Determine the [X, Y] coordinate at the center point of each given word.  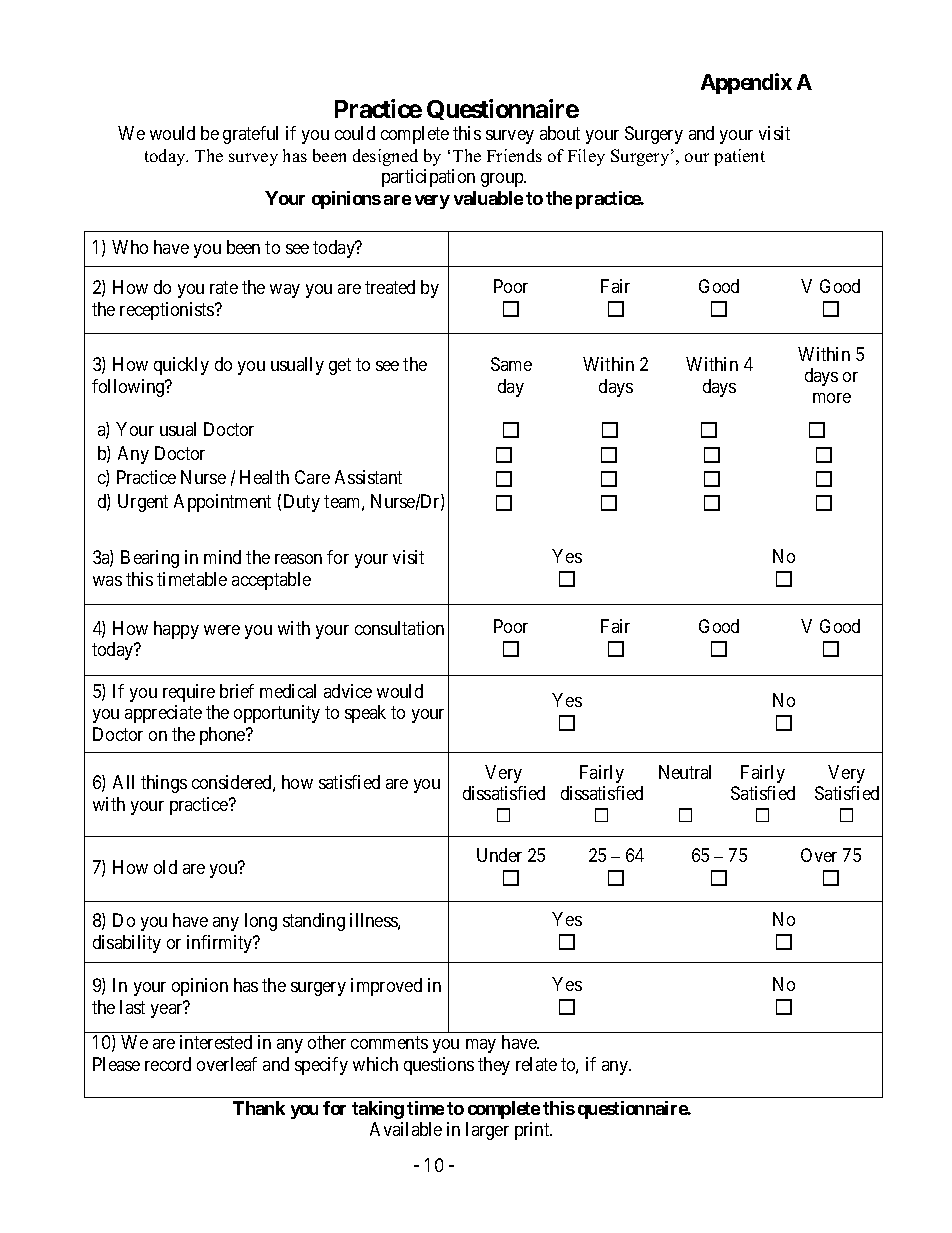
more [832, 398]
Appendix [746, 83]
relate [536, 1064]
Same [511, 364]
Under [499, 855]
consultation [399, 628]
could [355, 133]
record [168, 1064]
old [165, 867]
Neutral [685, 772]
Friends [514, 155]
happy [176, 630]
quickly [181, 366]
